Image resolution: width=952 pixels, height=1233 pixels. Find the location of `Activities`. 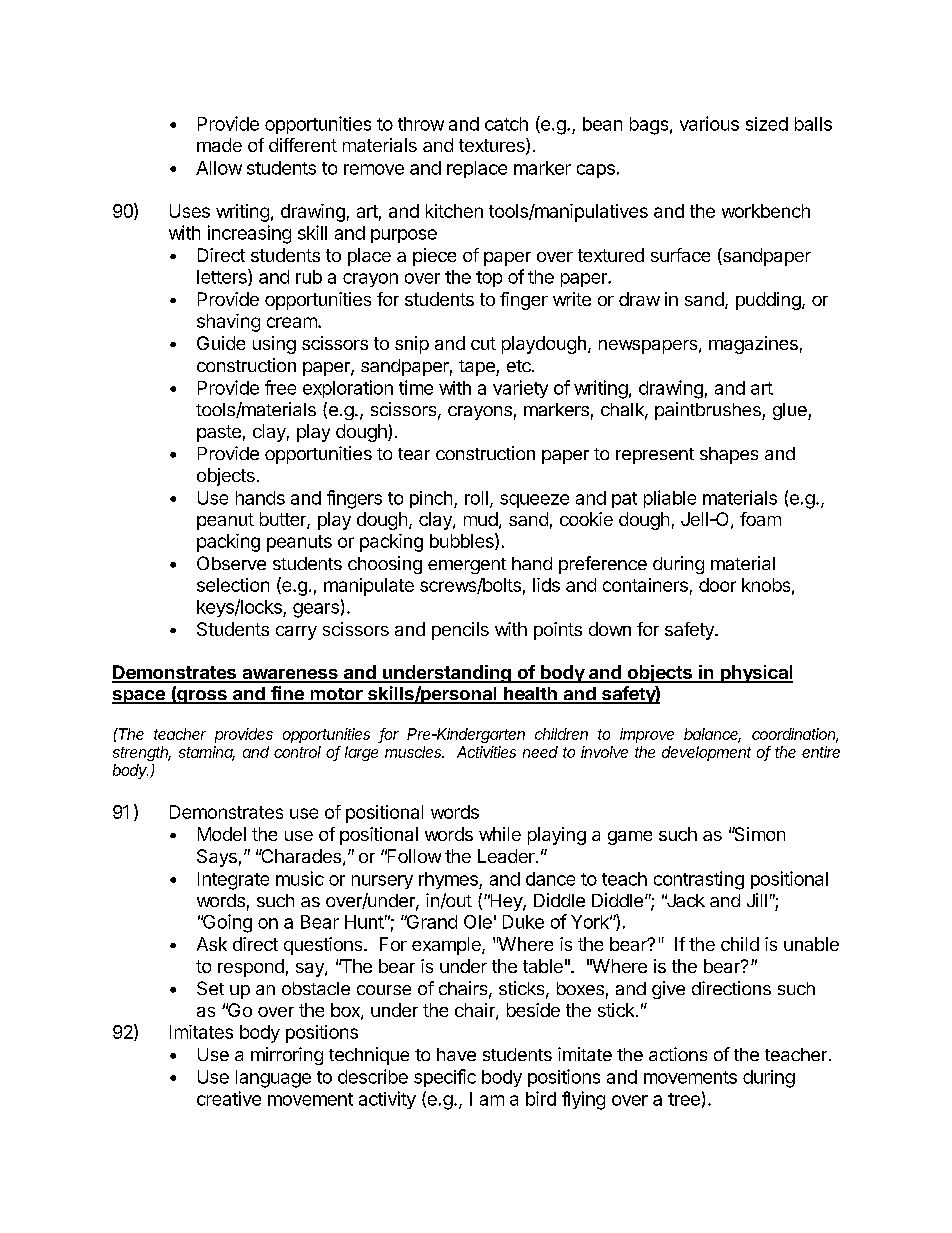

Activities is located at coordinates (486, 752).
